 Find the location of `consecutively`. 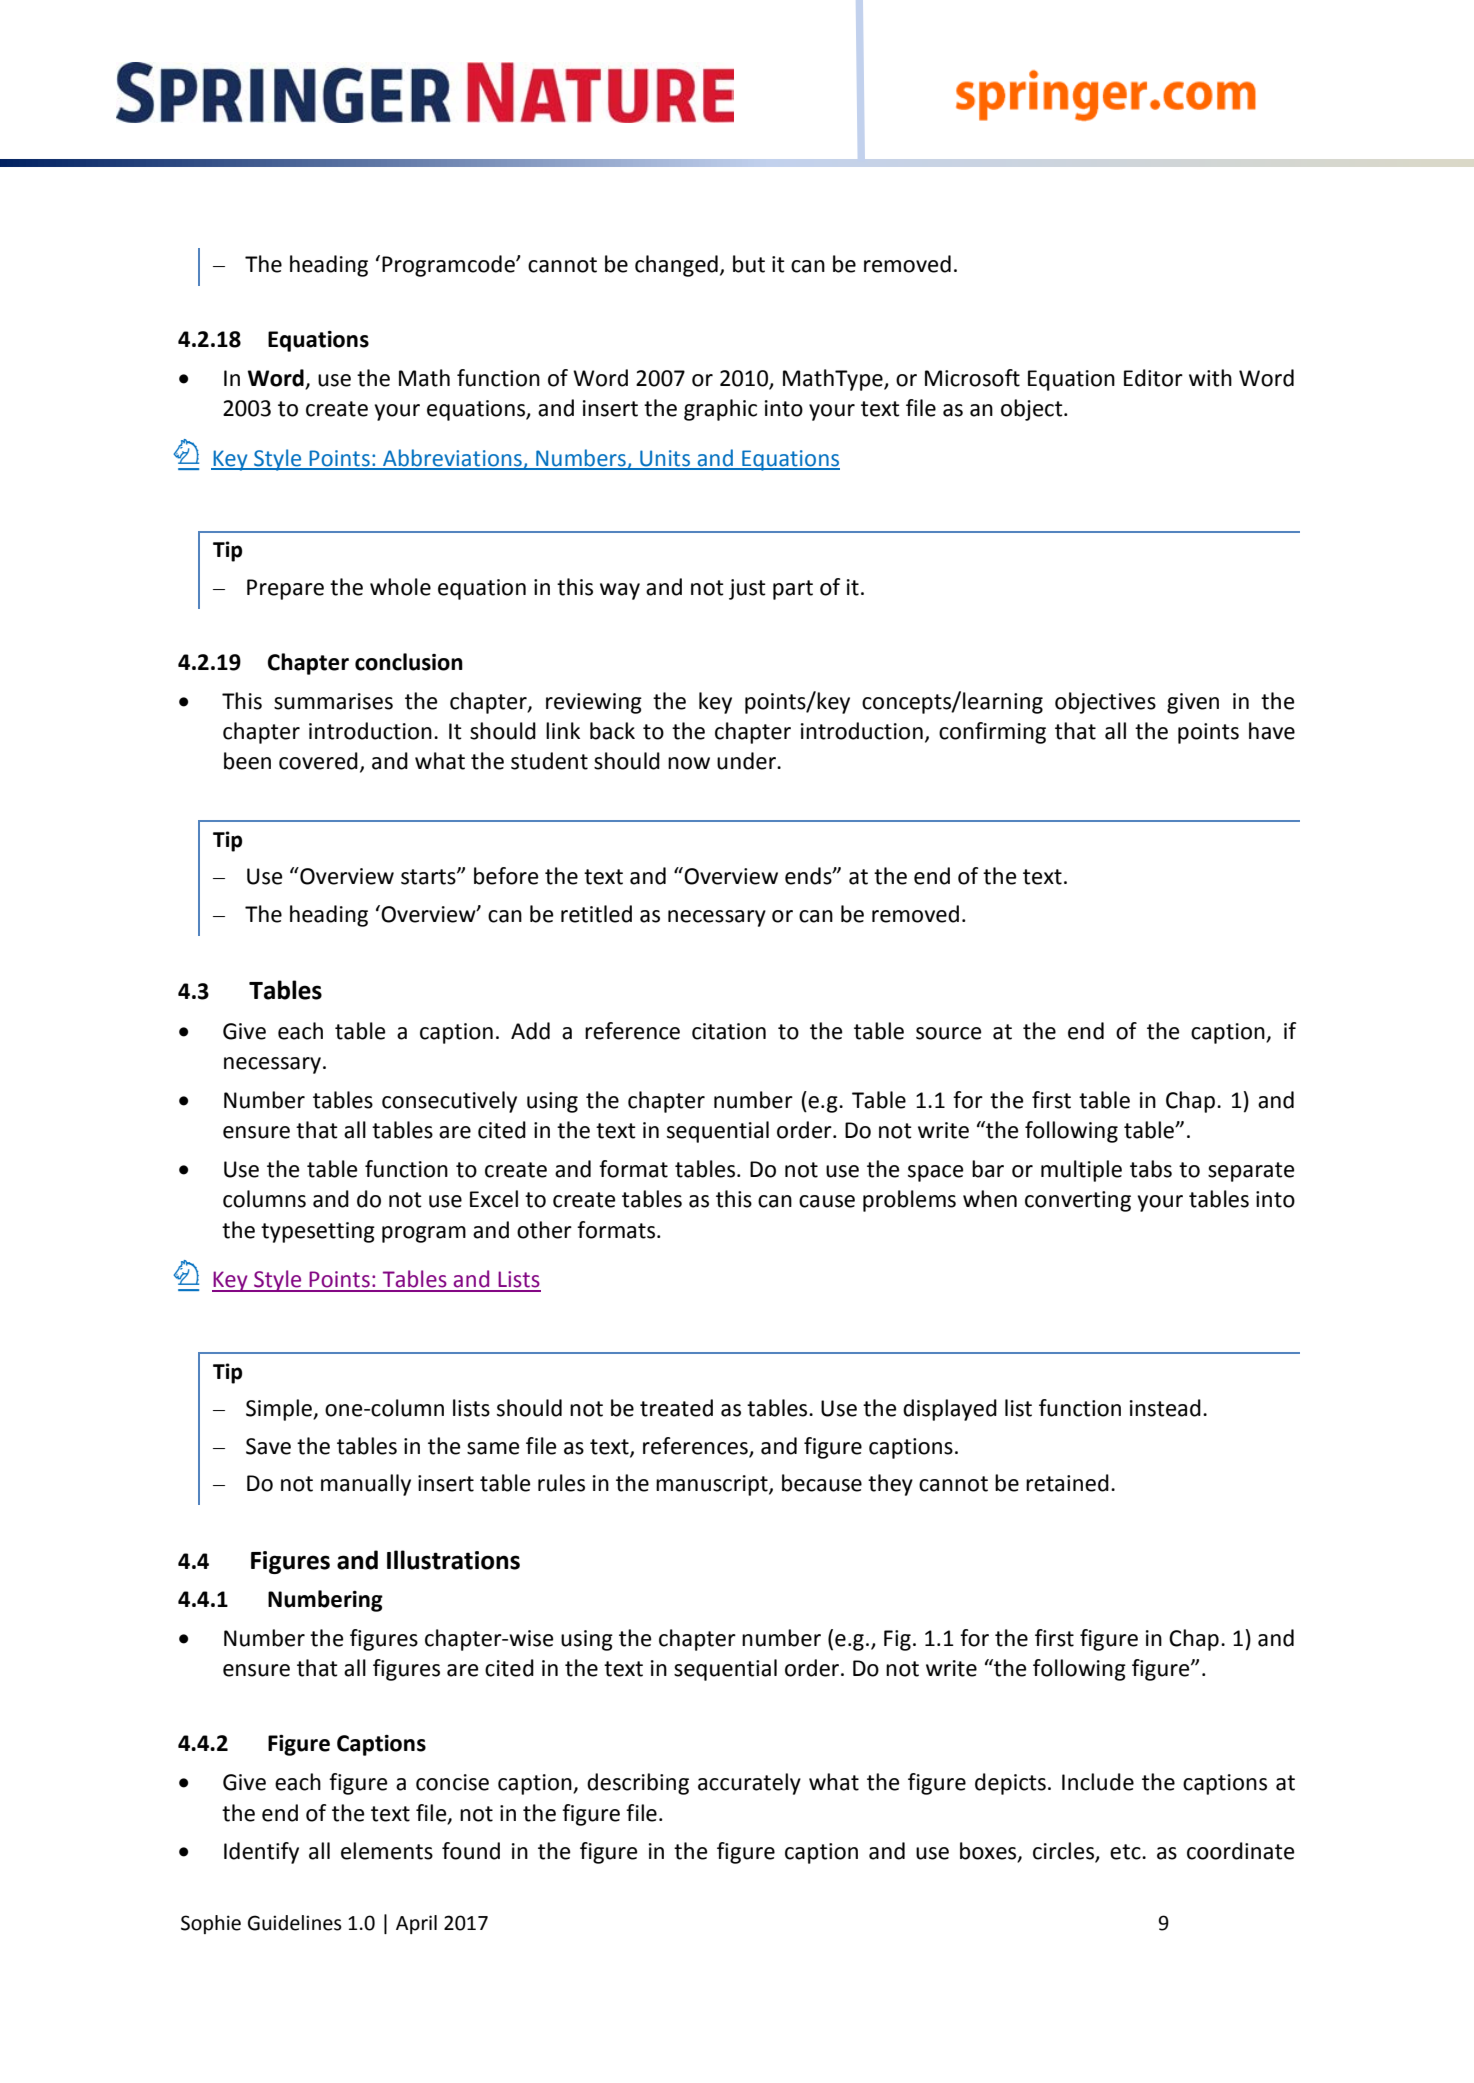

consecutively is located at coordinates (449, 1102).
